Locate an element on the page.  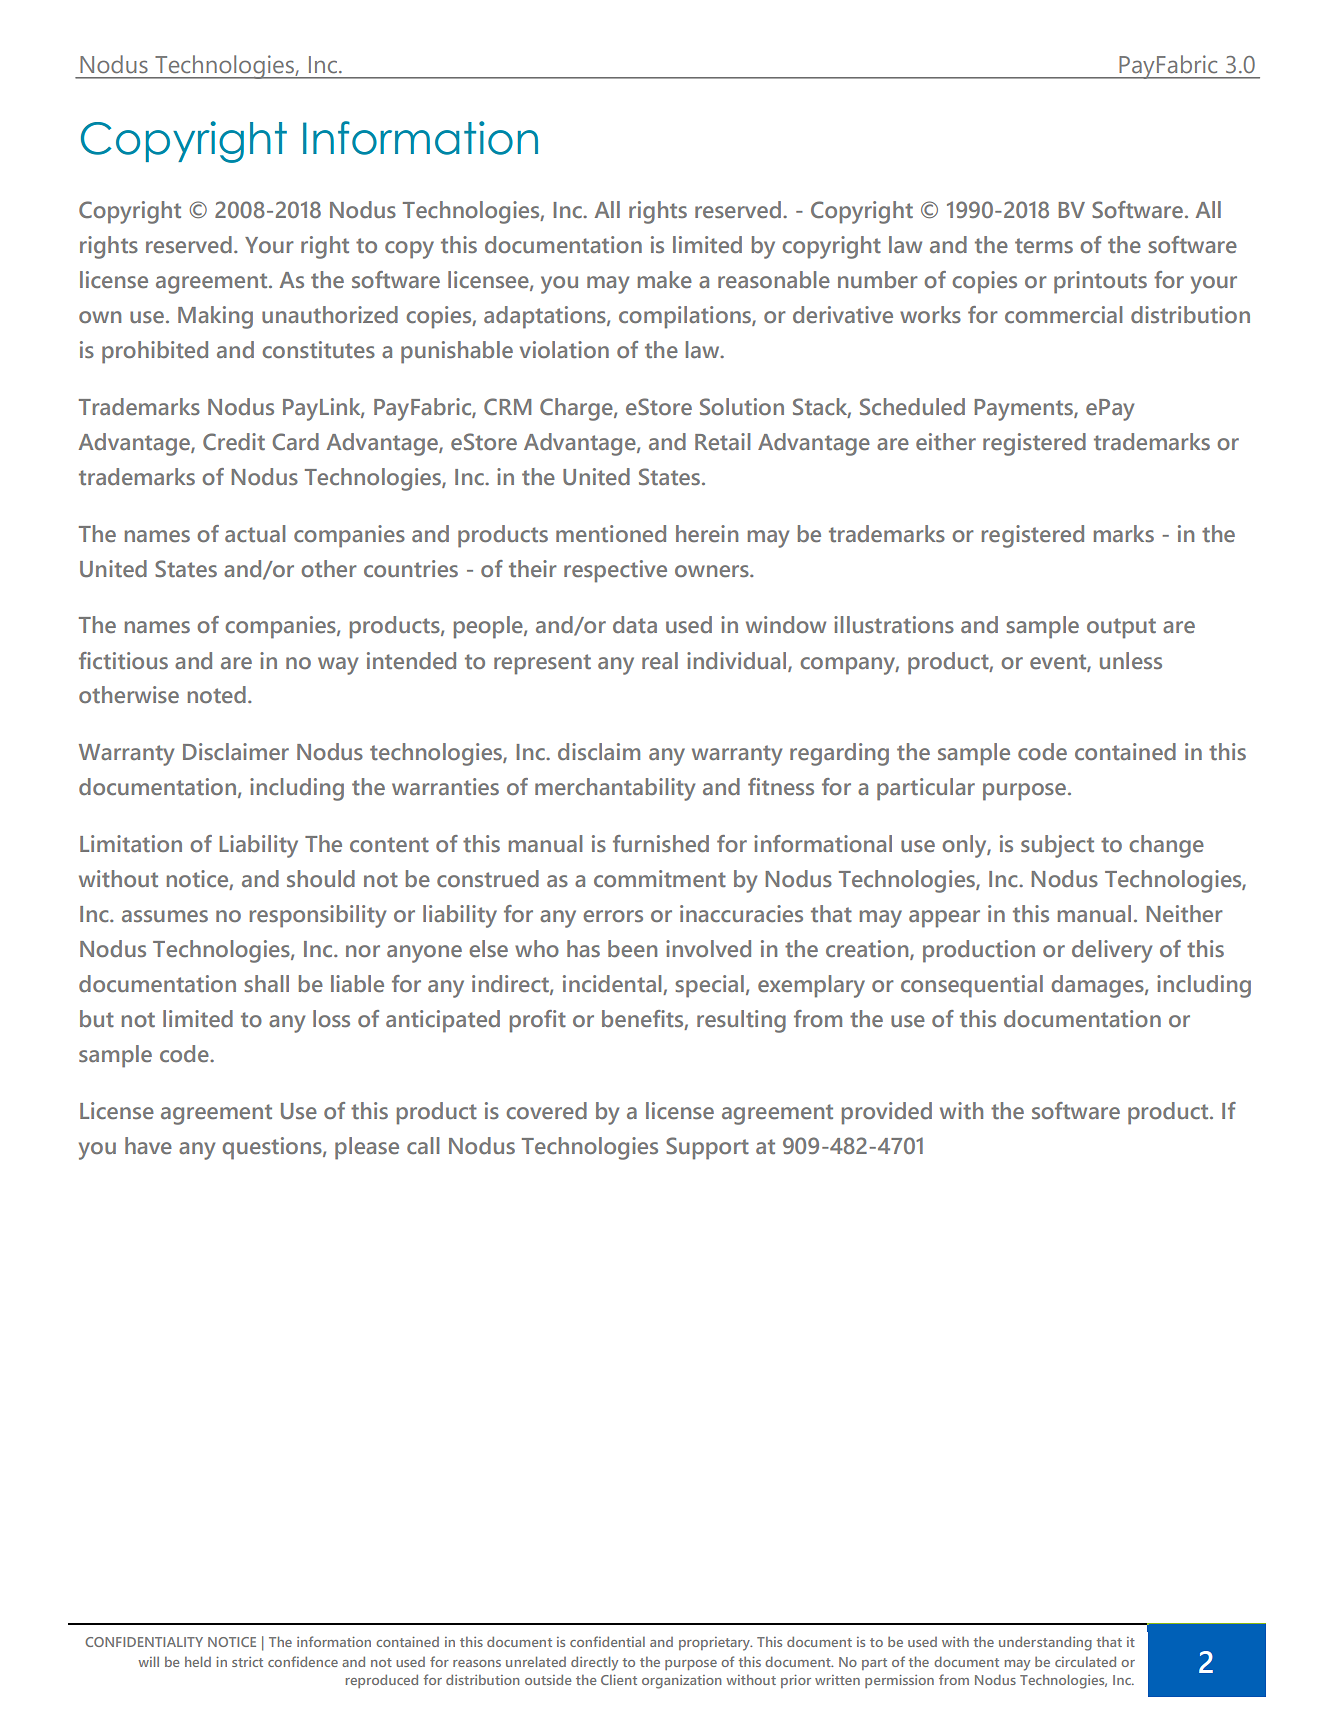
output is located at coordinates (1121, 628).
